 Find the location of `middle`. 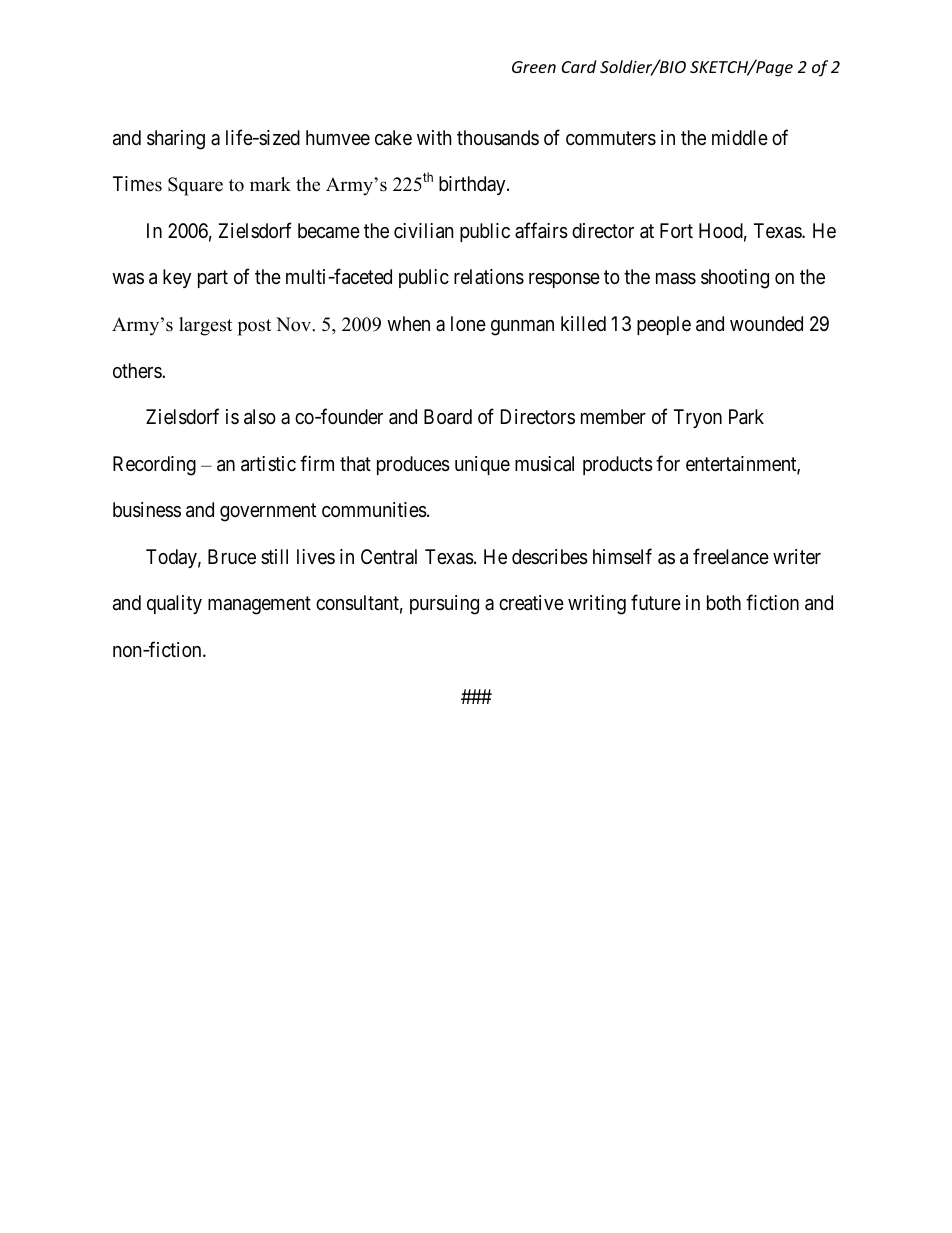

middle is located at coordinates (740, 137).
